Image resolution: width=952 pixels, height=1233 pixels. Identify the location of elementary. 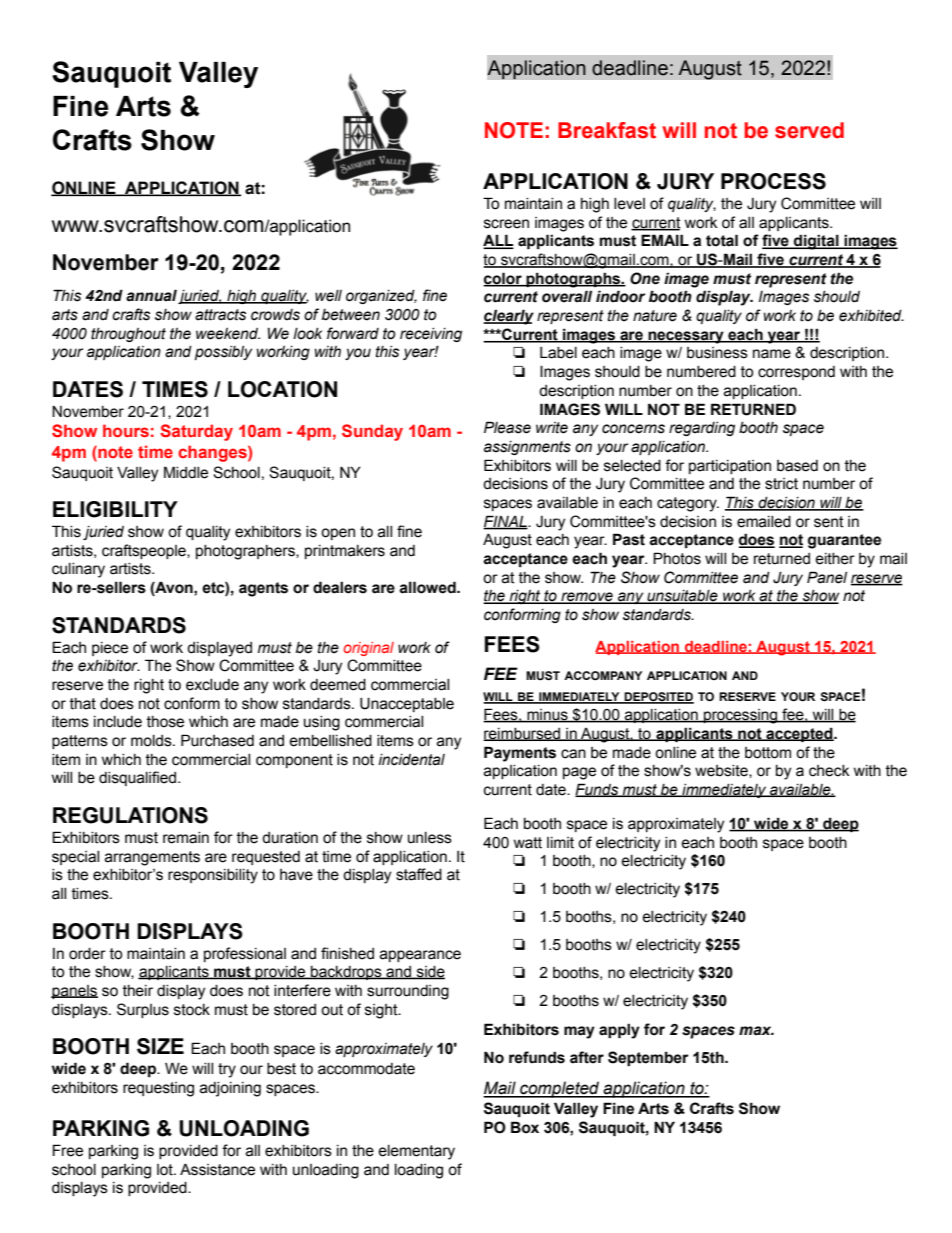
(416, 1152).
